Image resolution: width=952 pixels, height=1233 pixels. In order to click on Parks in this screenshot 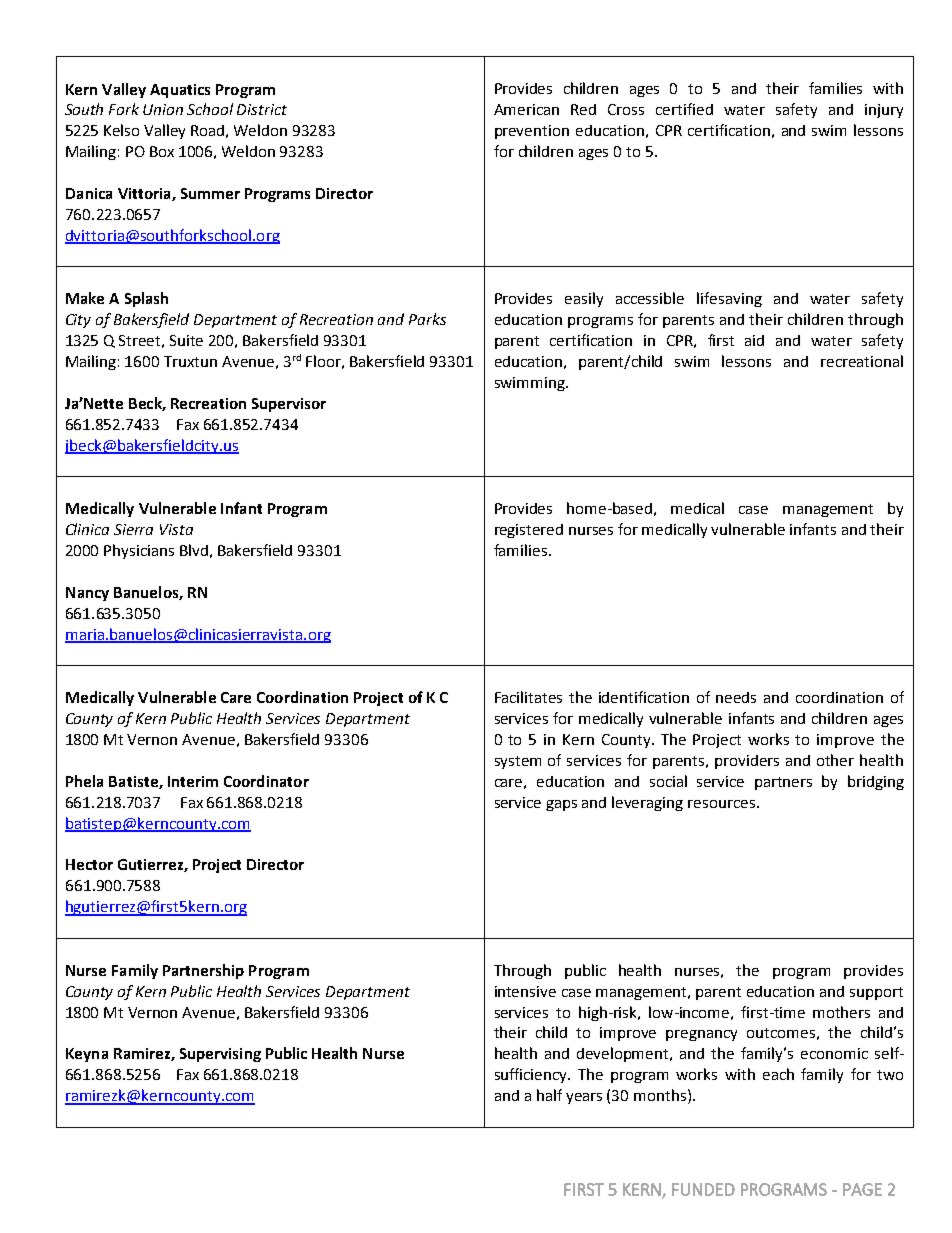, I will do `click(427, 319)`.
